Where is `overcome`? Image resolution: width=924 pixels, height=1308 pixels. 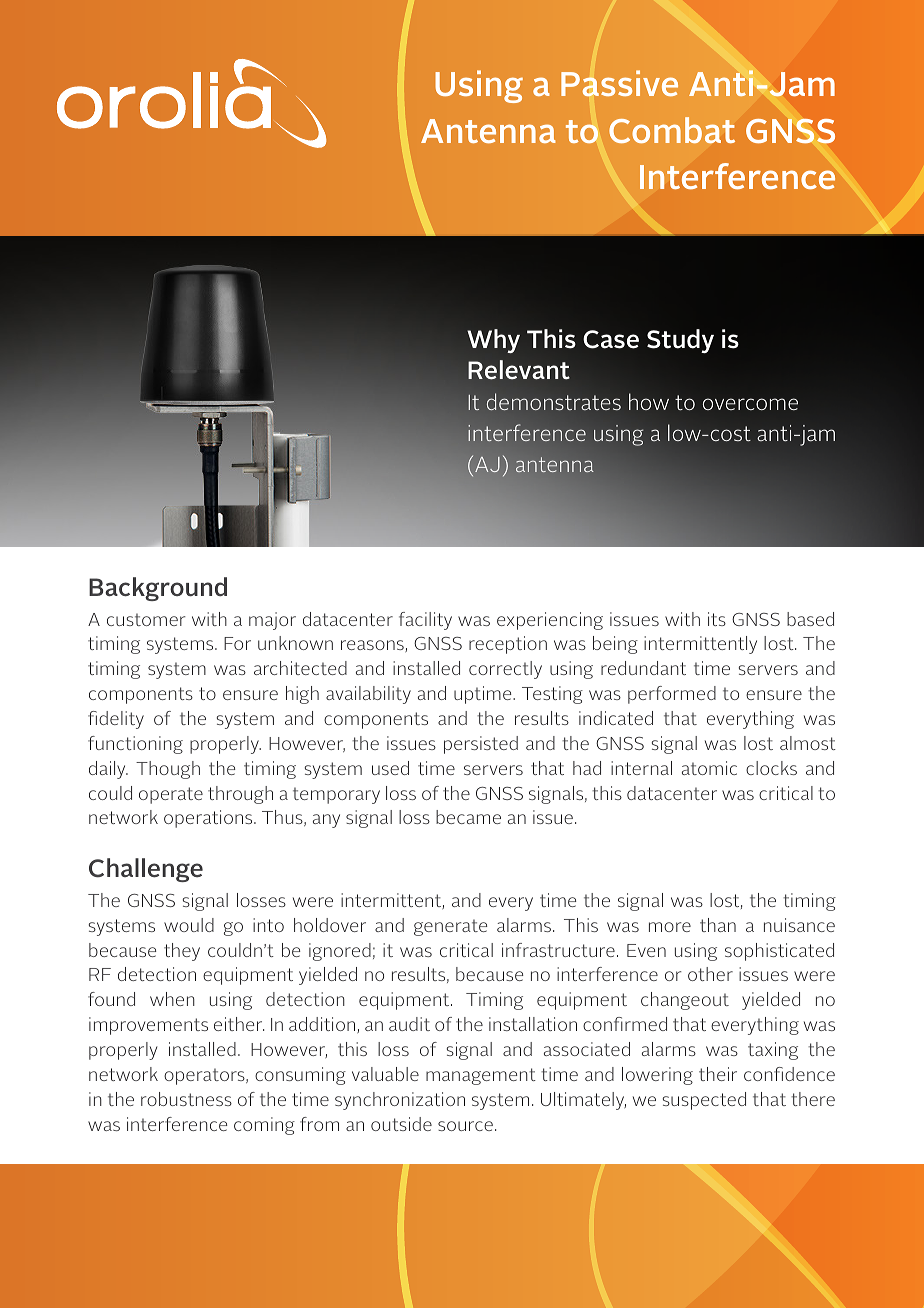 overcome is located at coordinates (750, 404).
